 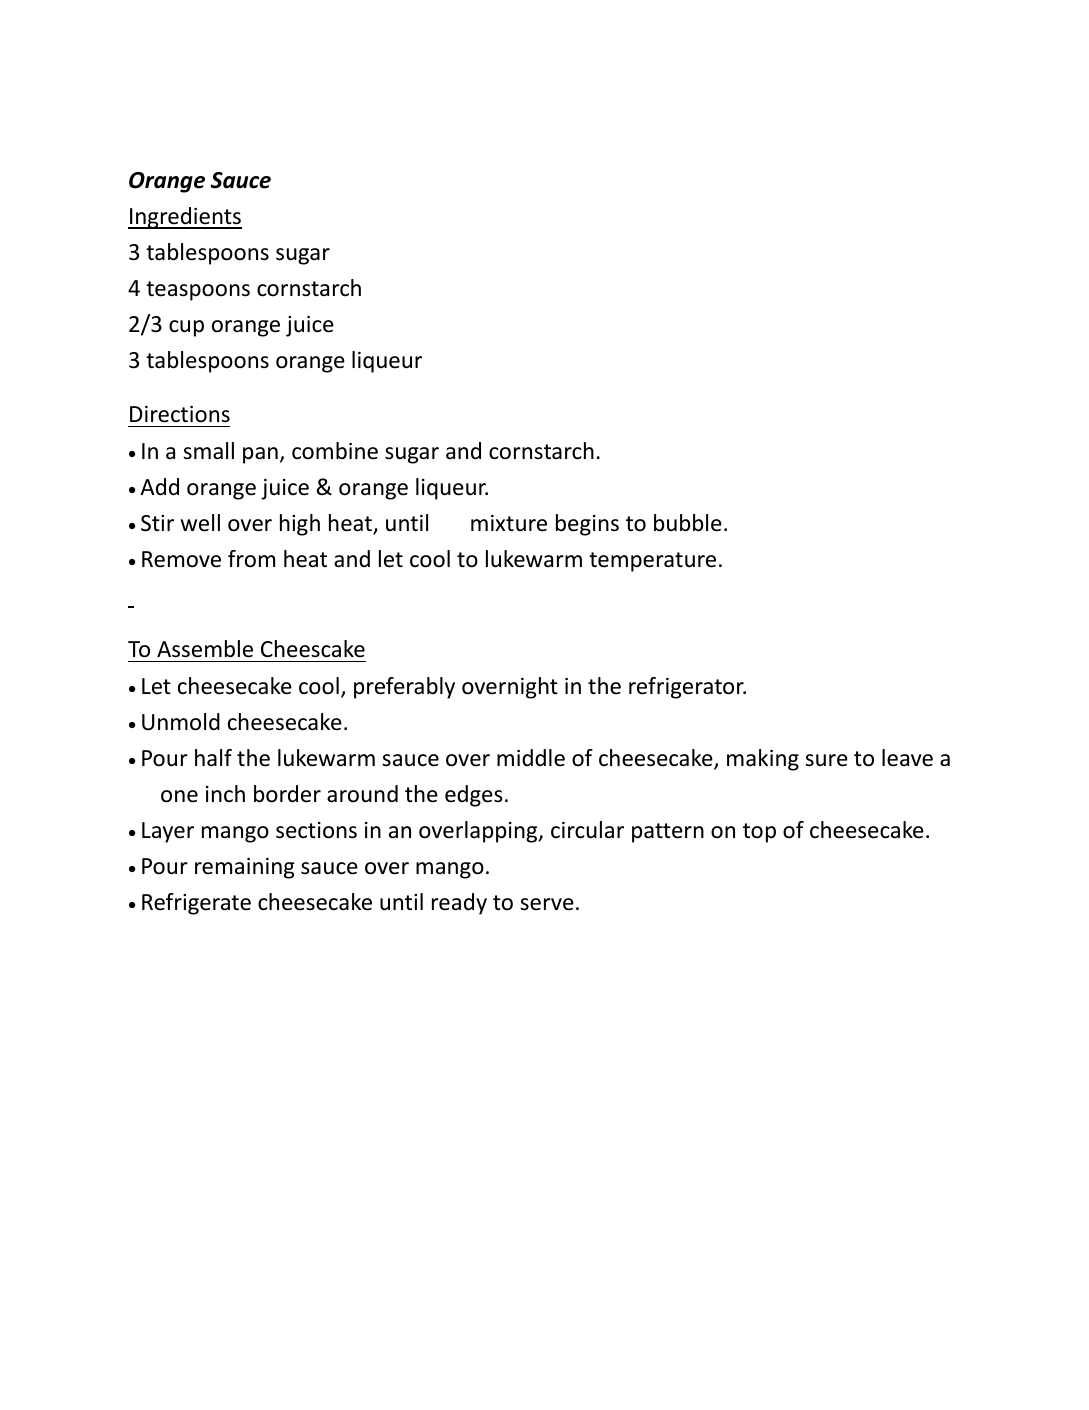 What do you see at coordinates (509, 523) in the screenshot?
I see `mixture` at bounding box center [509, 523].
